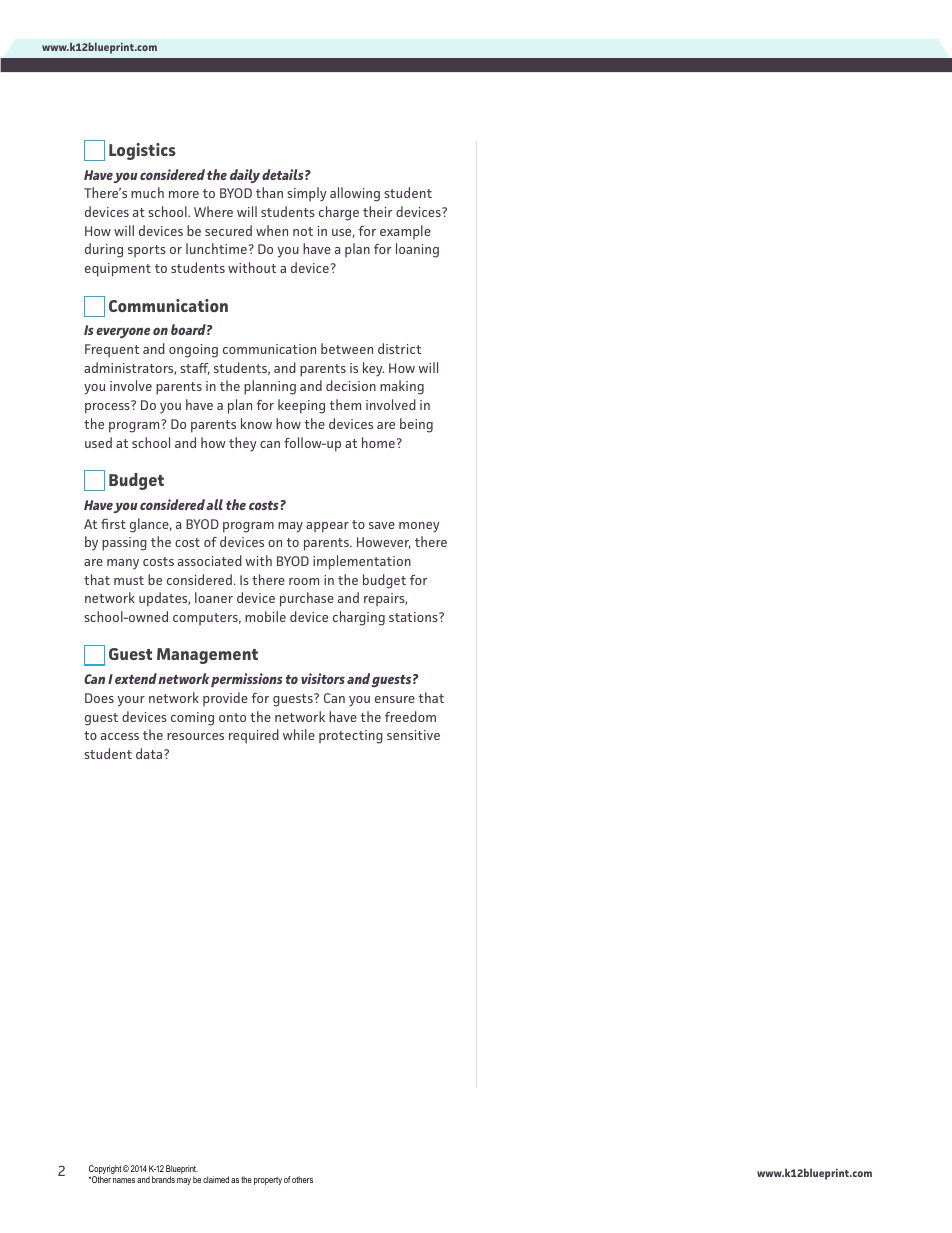 The image size is (952, 1233). I want to click on home, so click(378, 442).
